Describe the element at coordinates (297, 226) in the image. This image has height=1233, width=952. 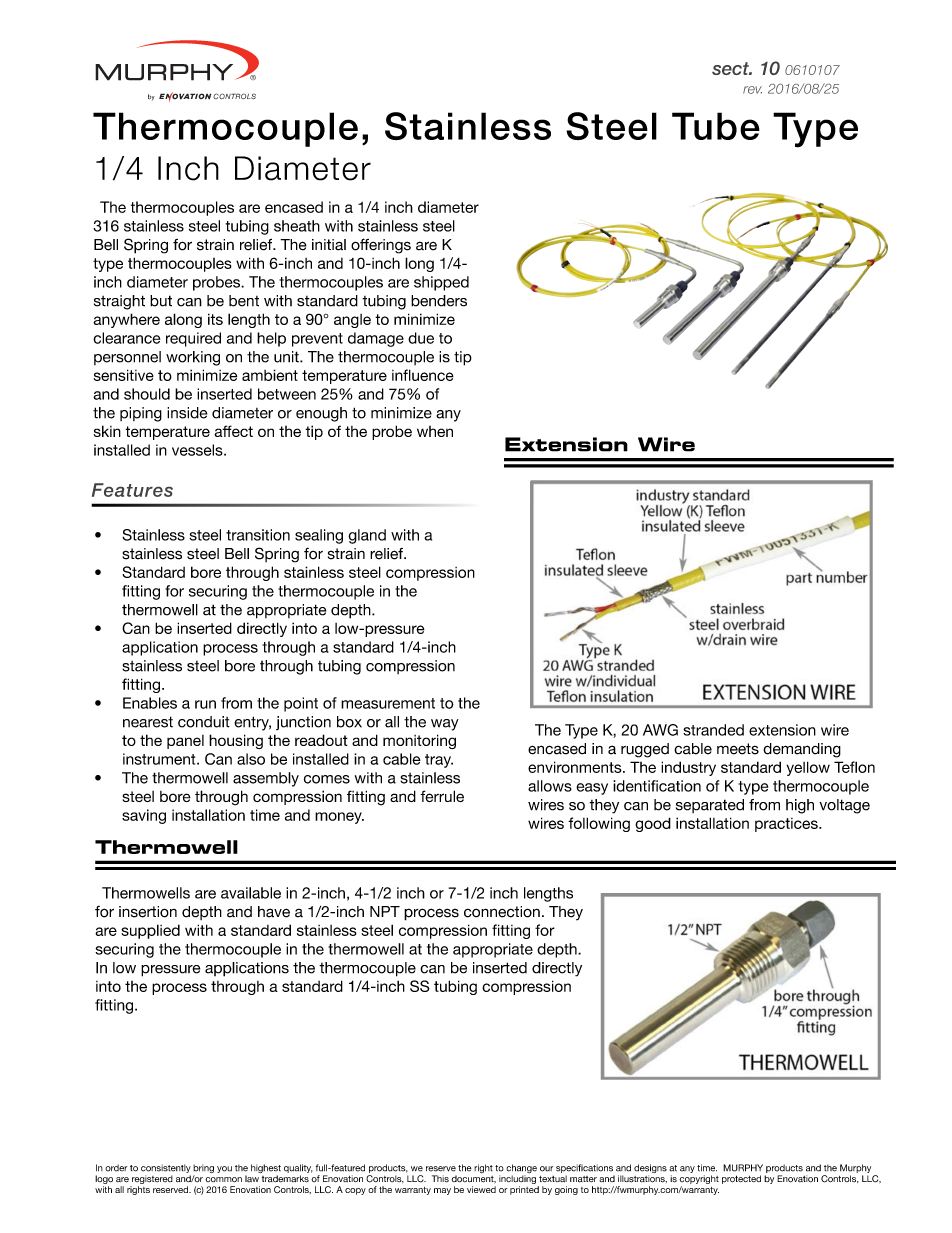
I see `sheath` at that location.
